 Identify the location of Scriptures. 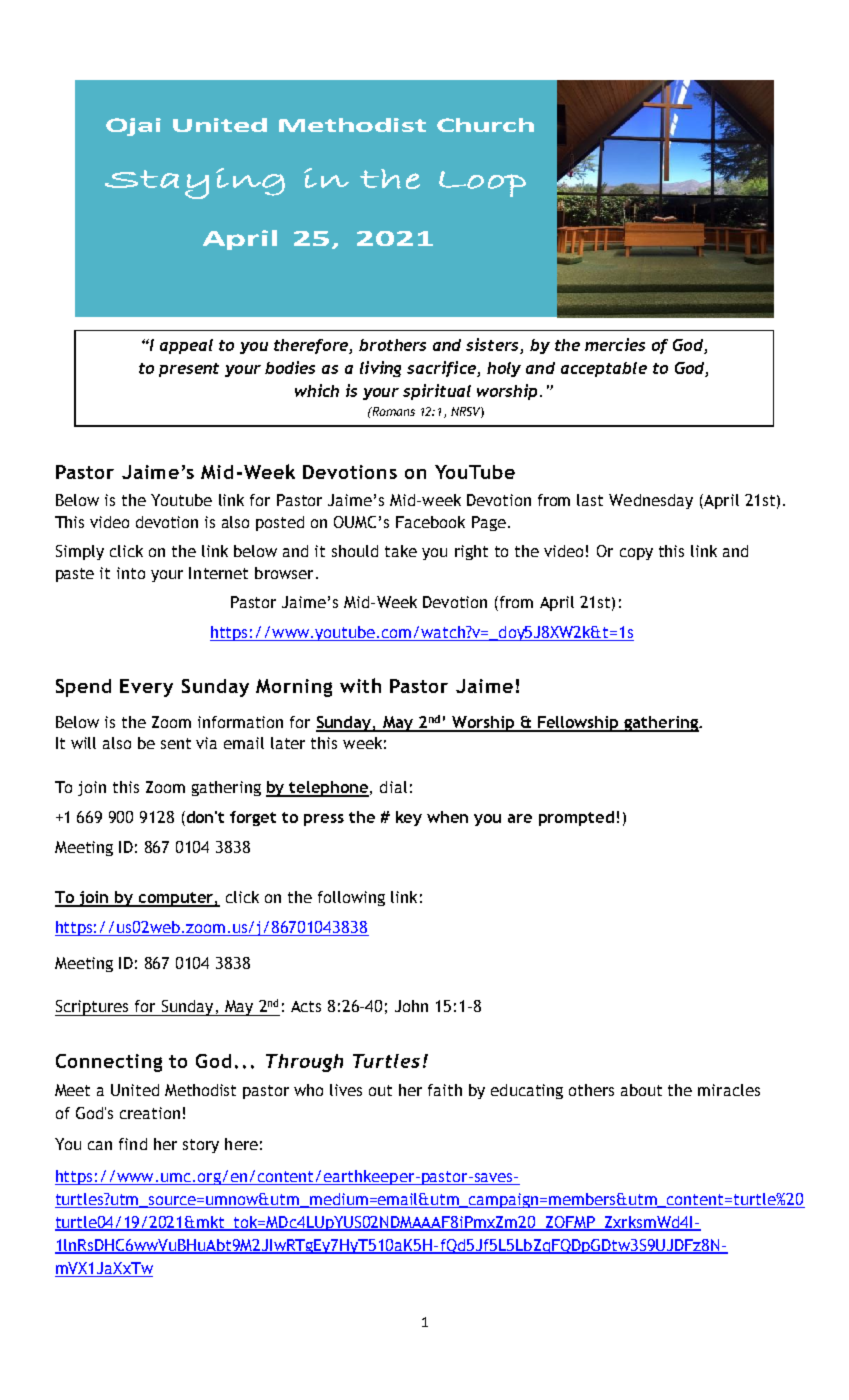
(93, 1008).
